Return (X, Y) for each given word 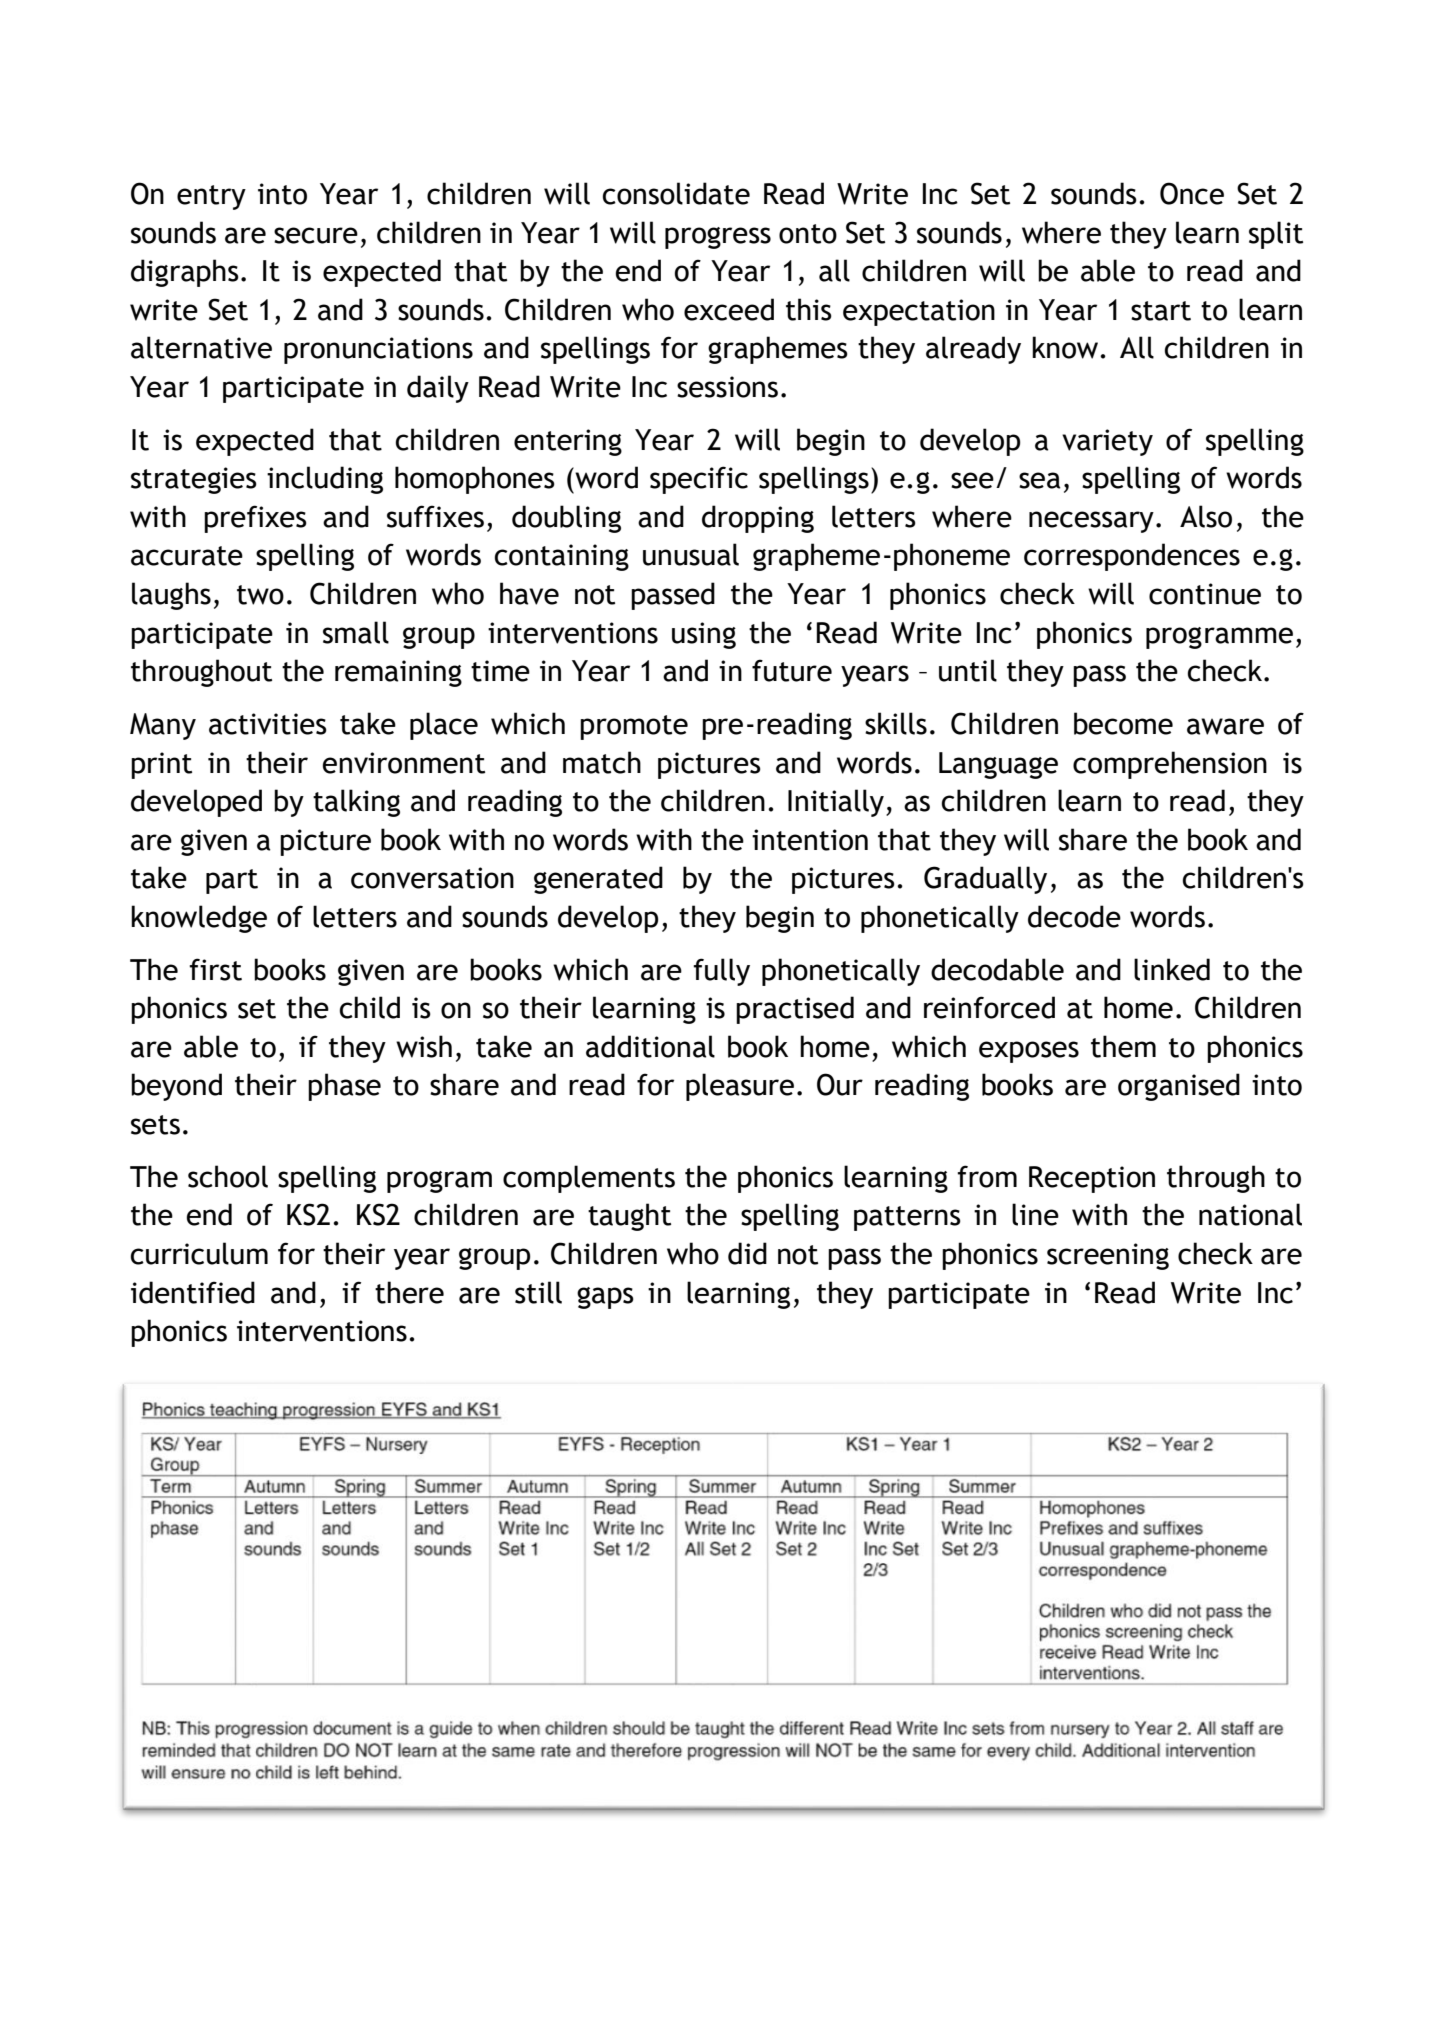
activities (268, 724)
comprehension (1170, 765)
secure (316, 235)
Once (1192, 193)
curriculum (199, 1253)
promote (634, 727)
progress (718, 238)
